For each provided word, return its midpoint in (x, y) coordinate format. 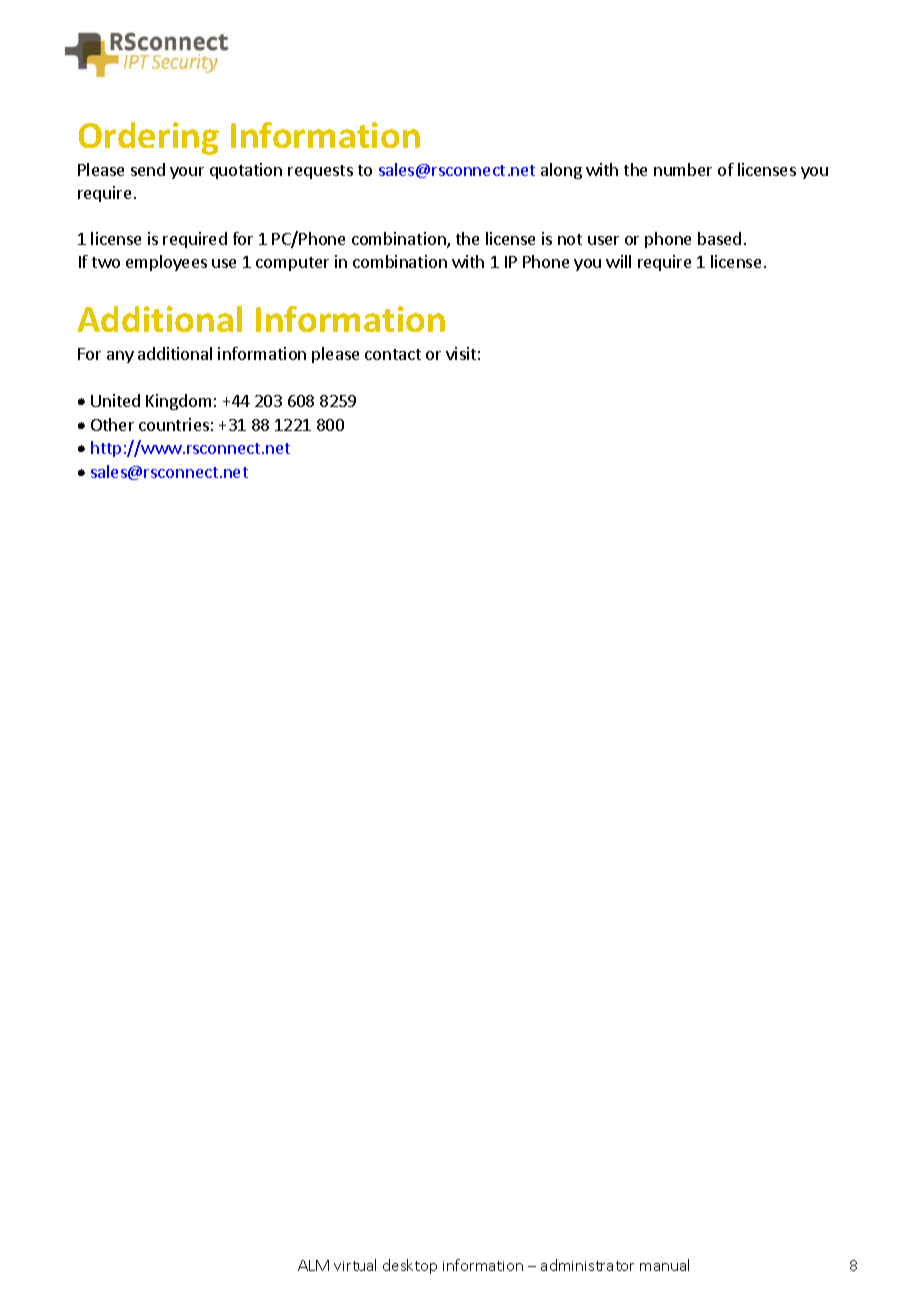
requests (320, 172)
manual (664, 1265)
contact (393, 354)
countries (174, 424)
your (187, 173)
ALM (313, 1265)
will (618, 261)
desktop (410, 1266)
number (683, 169)
